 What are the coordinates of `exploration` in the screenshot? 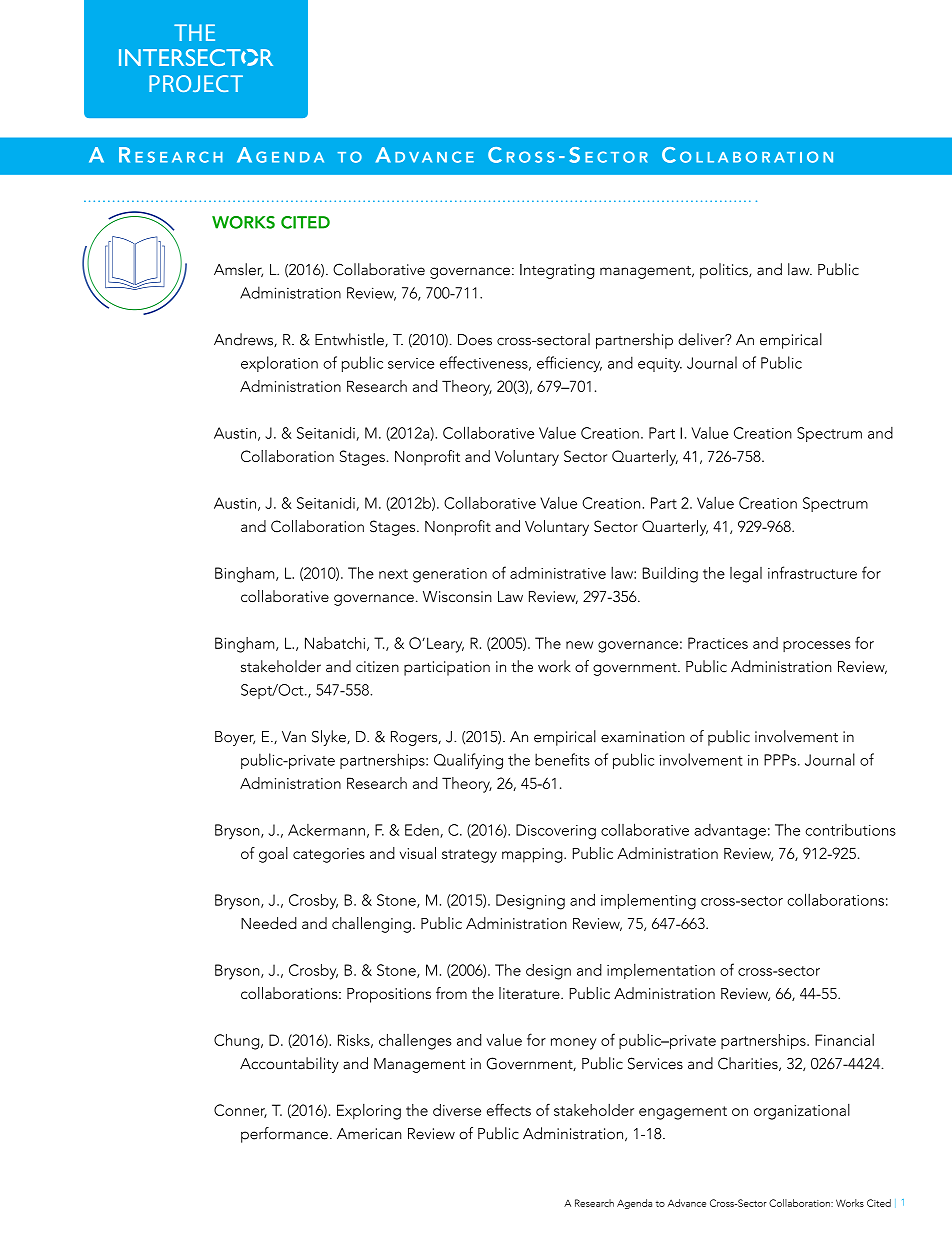 It's located at (279, 364).
